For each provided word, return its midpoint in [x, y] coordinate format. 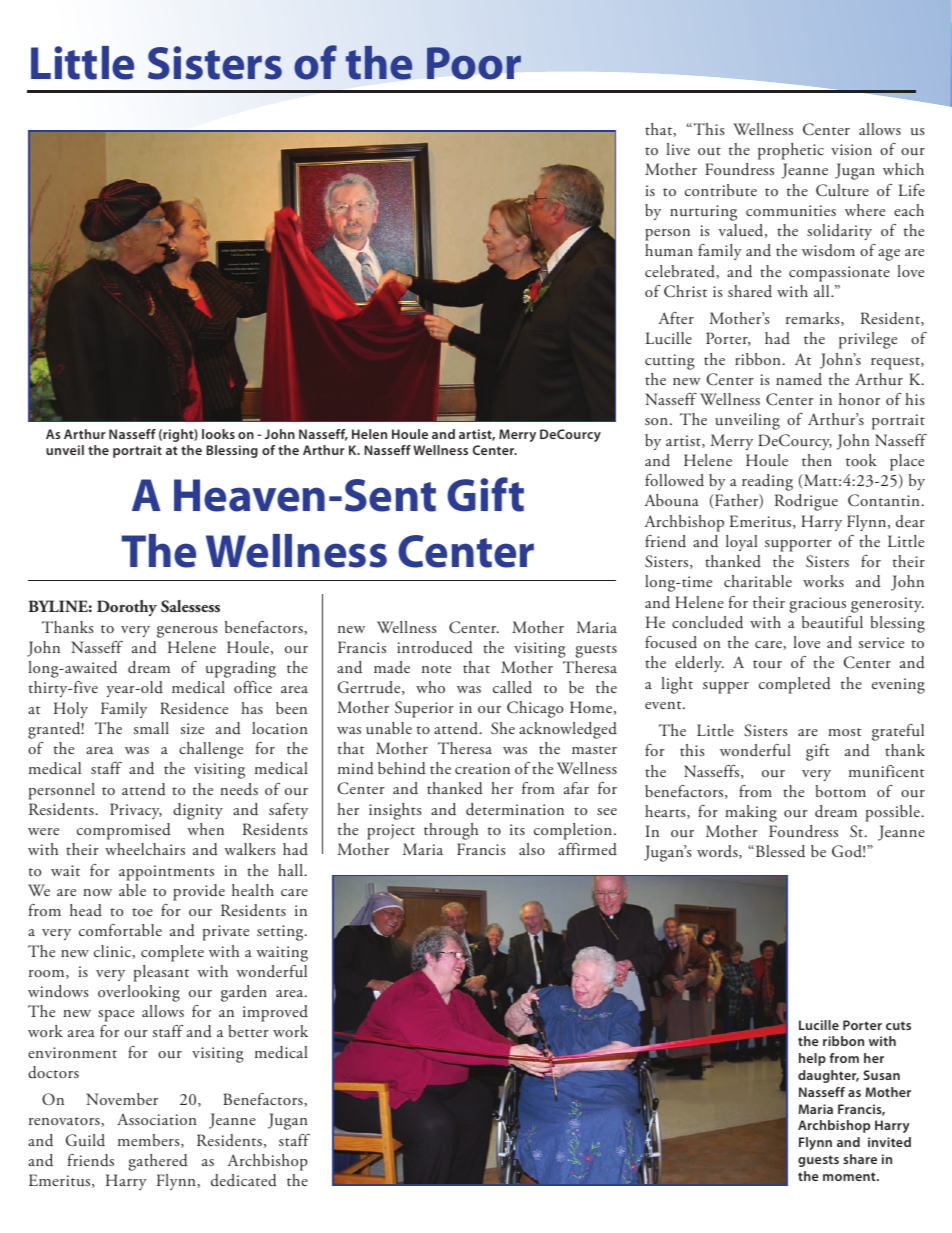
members [150, 1141]
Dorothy [127, 608]
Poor [474, 63]
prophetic [791, 151]
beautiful [832, 622]
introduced [435, 647]
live [678, 149]
